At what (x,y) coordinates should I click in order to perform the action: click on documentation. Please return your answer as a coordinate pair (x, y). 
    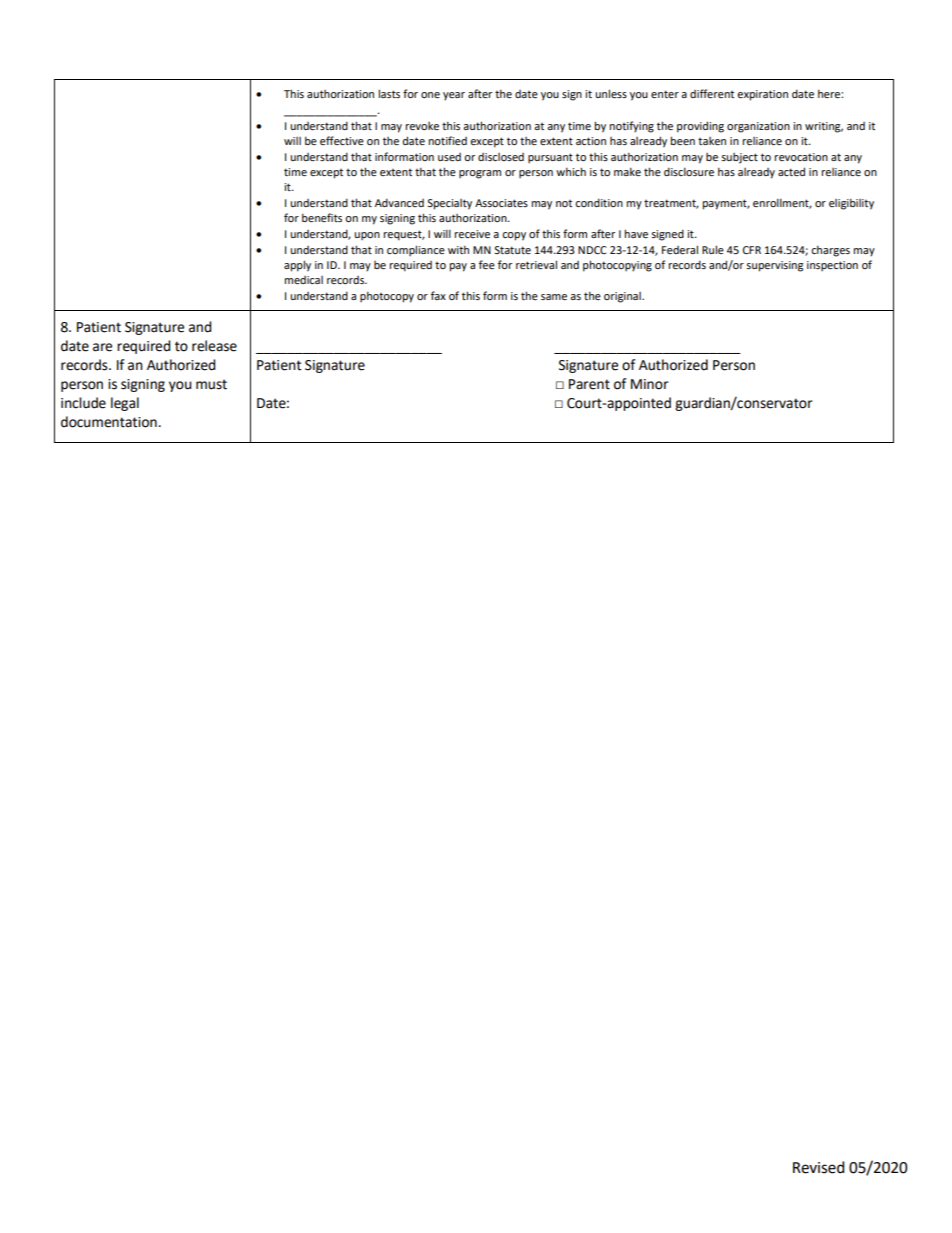
    Looking at the image, I should click on (110, 422).
